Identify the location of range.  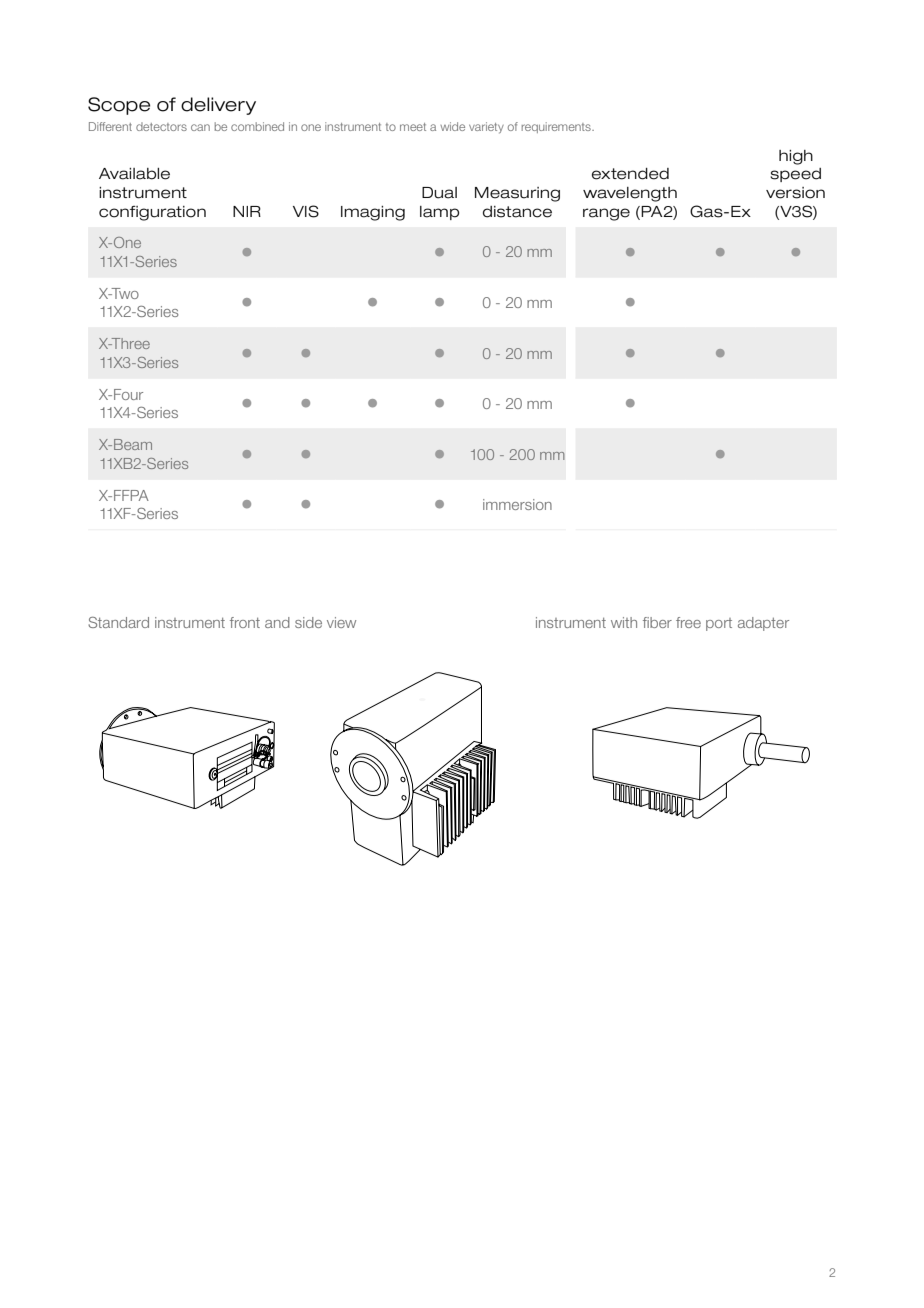
(606, 214).
